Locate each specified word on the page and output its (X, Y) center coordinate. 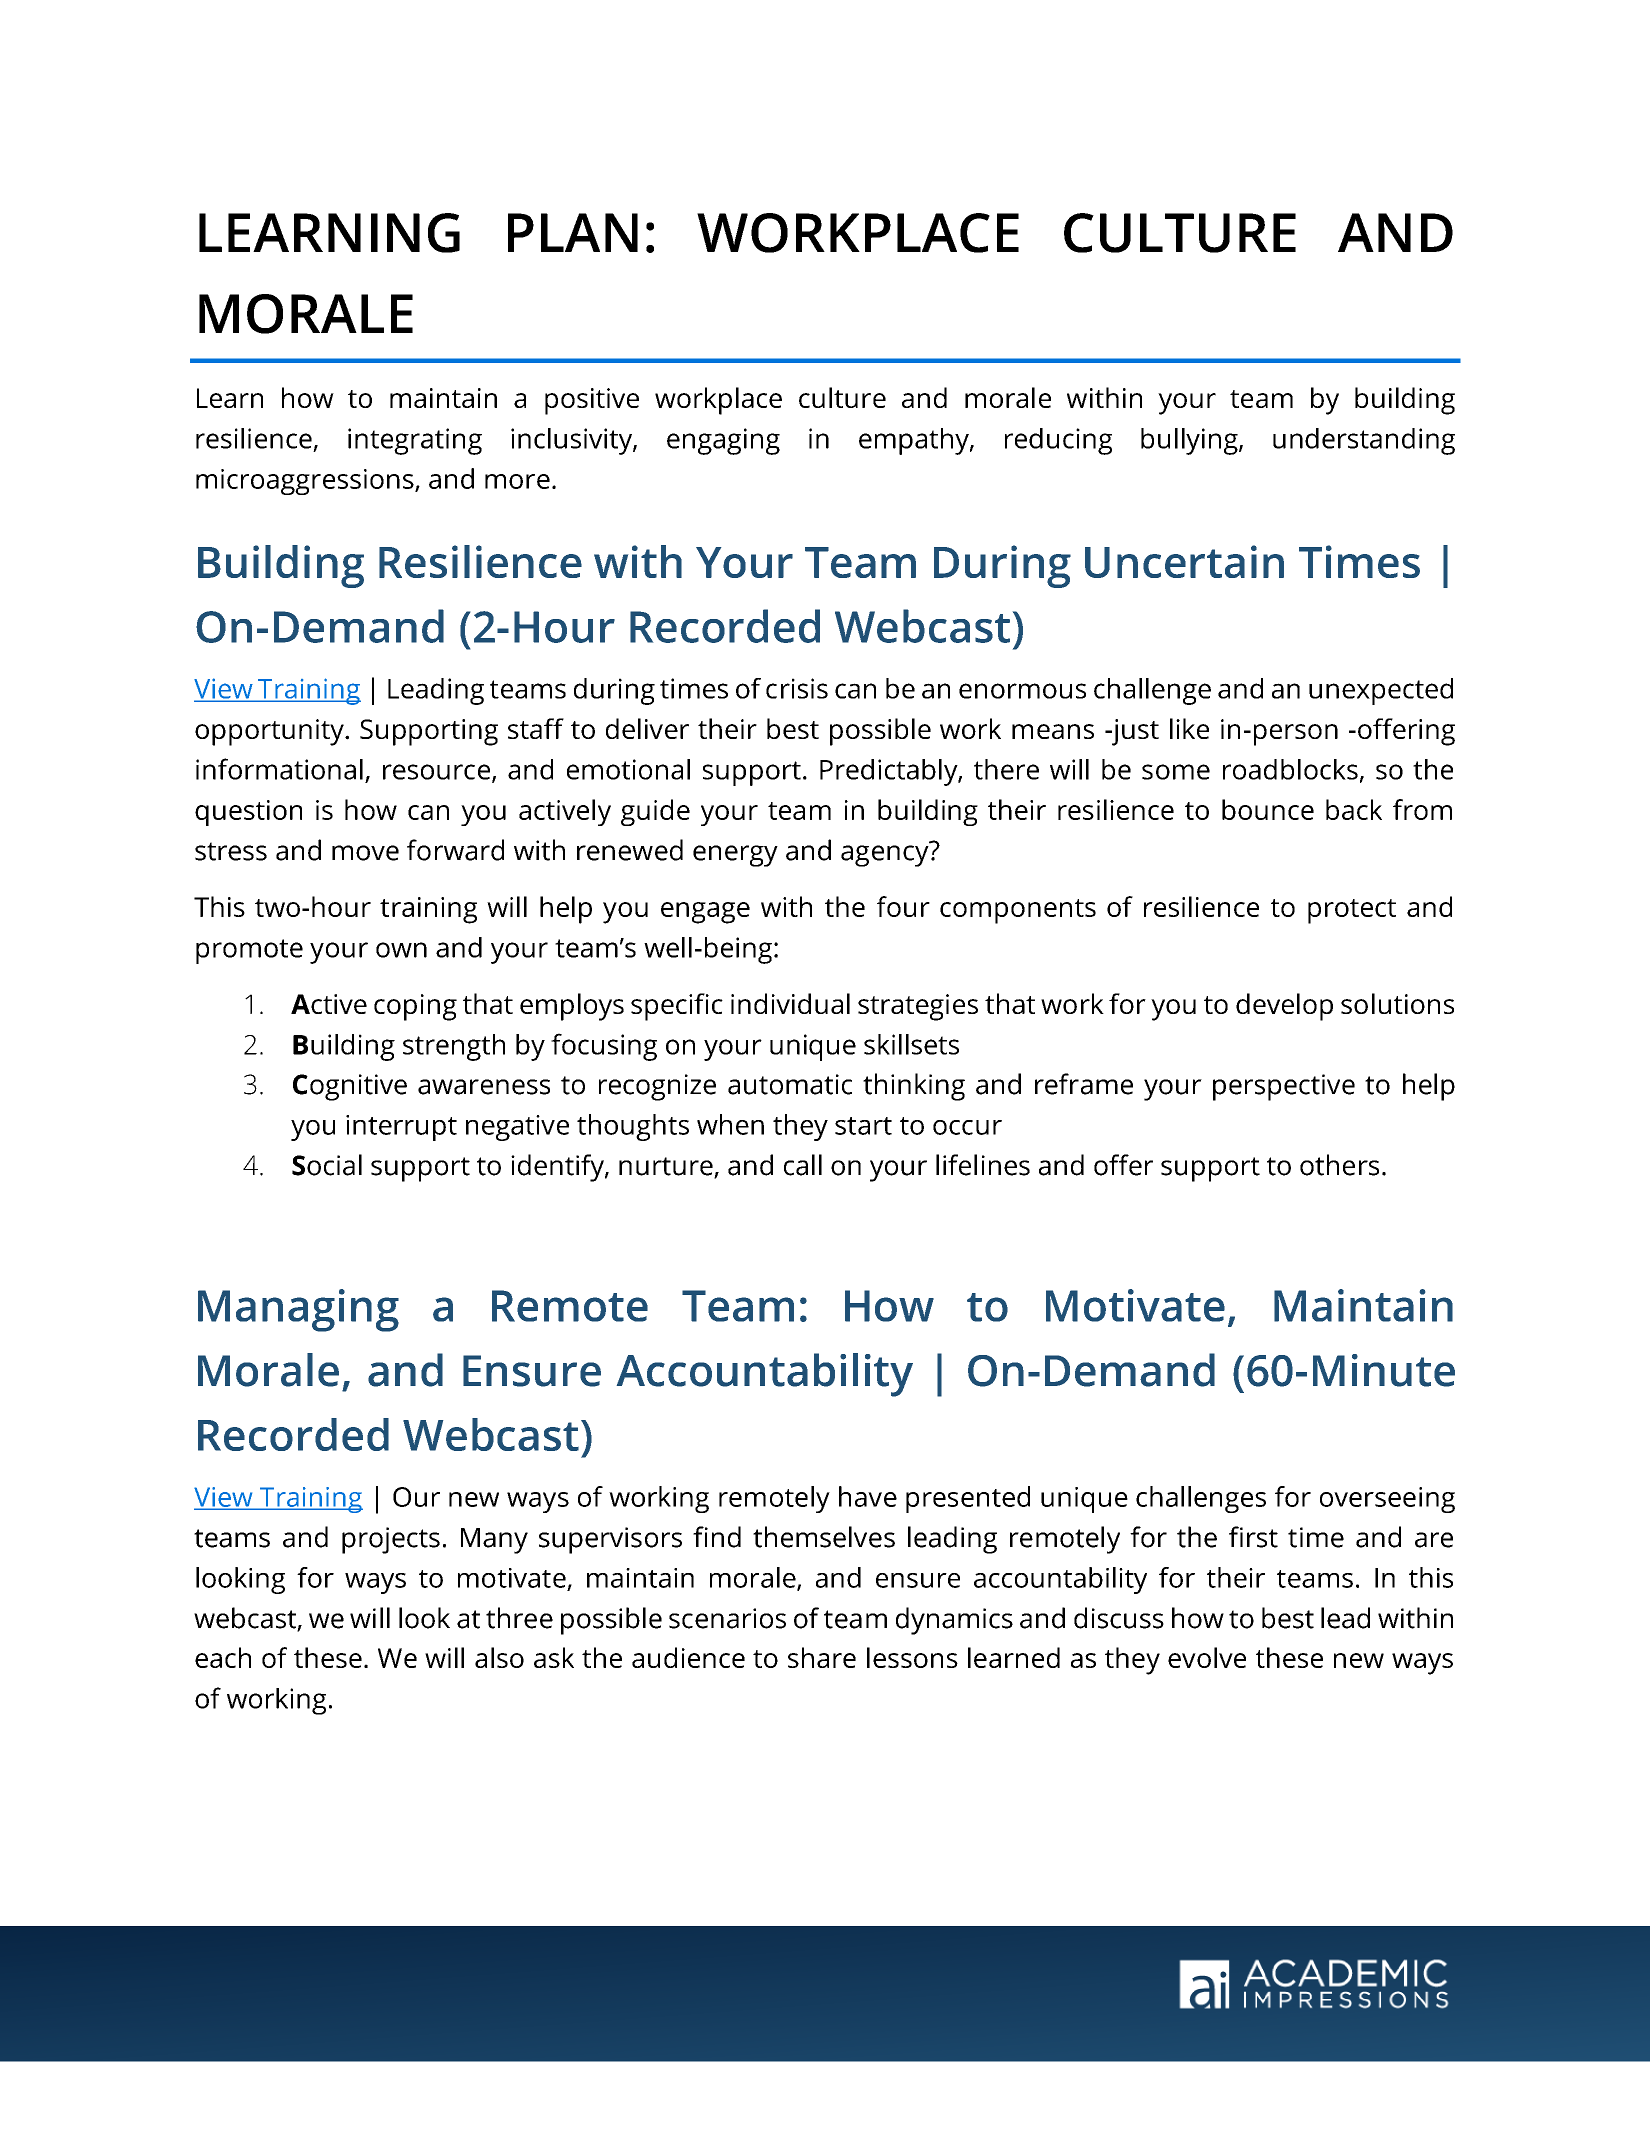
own (401, 950)
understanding (1364, 441)
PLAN (573, 232)
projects (391, 1540)
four (903, 906)
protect (1352, 911)
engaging (723, 441)
